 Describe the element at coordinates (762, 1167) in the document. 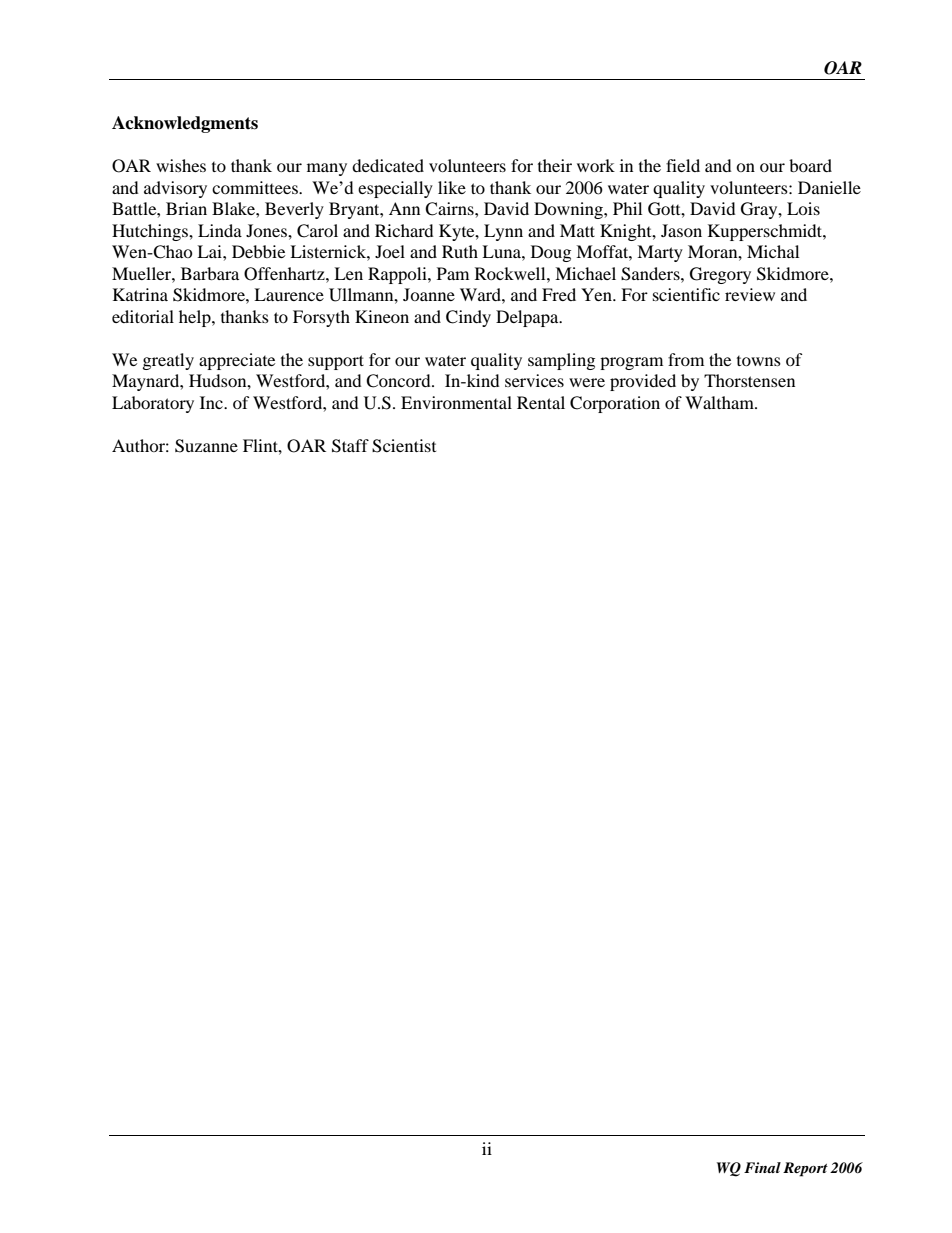

I see `Final` at that location.
